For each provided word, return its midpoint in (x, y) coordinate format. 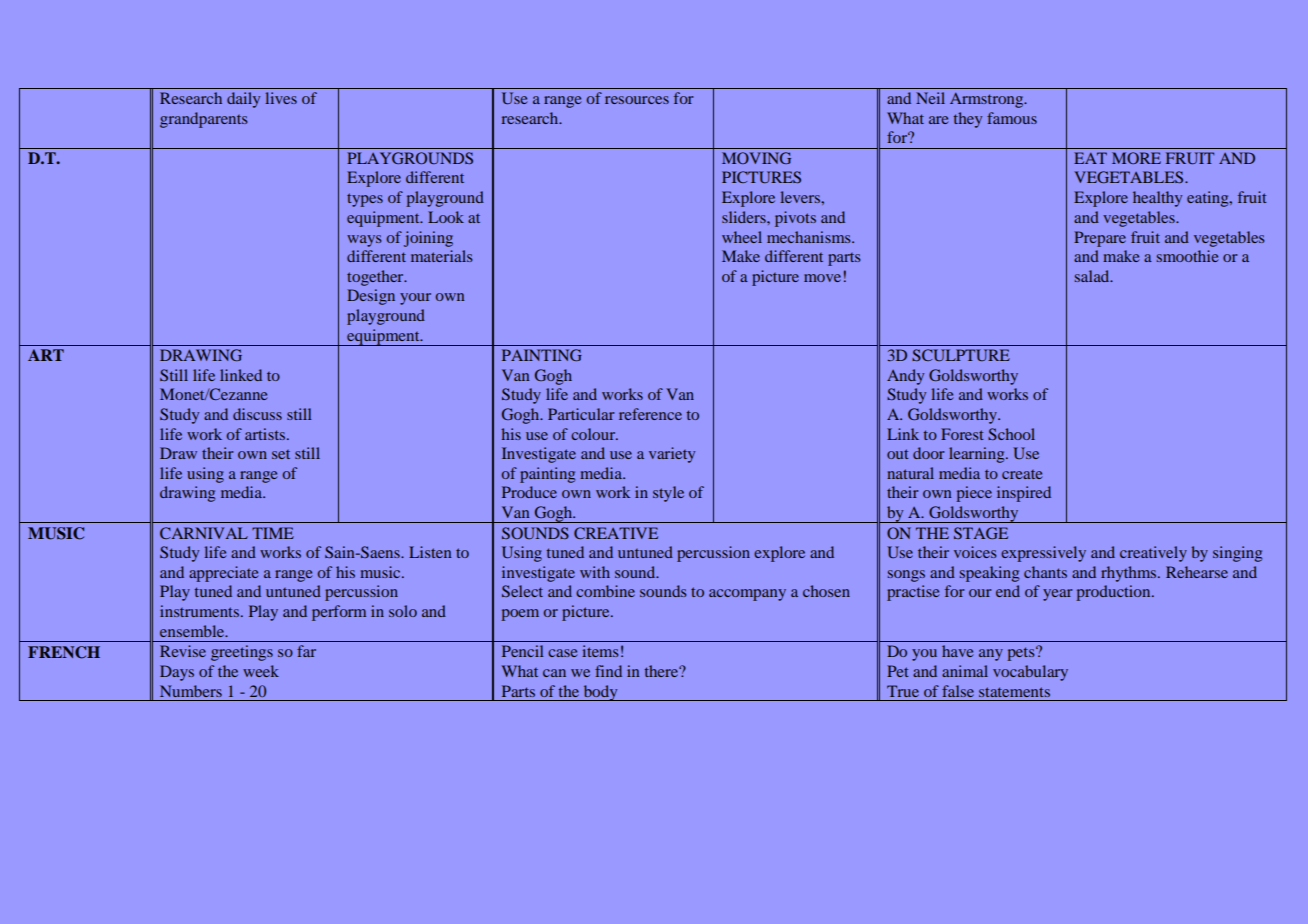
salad (1093, 276)
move (822, 278)
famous (1012, 118)
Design (371, 297)
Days (177, 673)
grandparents (203, 120)
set (281, 454)
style (668, 494)
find (608, 671)
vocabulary (1030, 673)
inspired (1024, 494)
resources (637, 100)
